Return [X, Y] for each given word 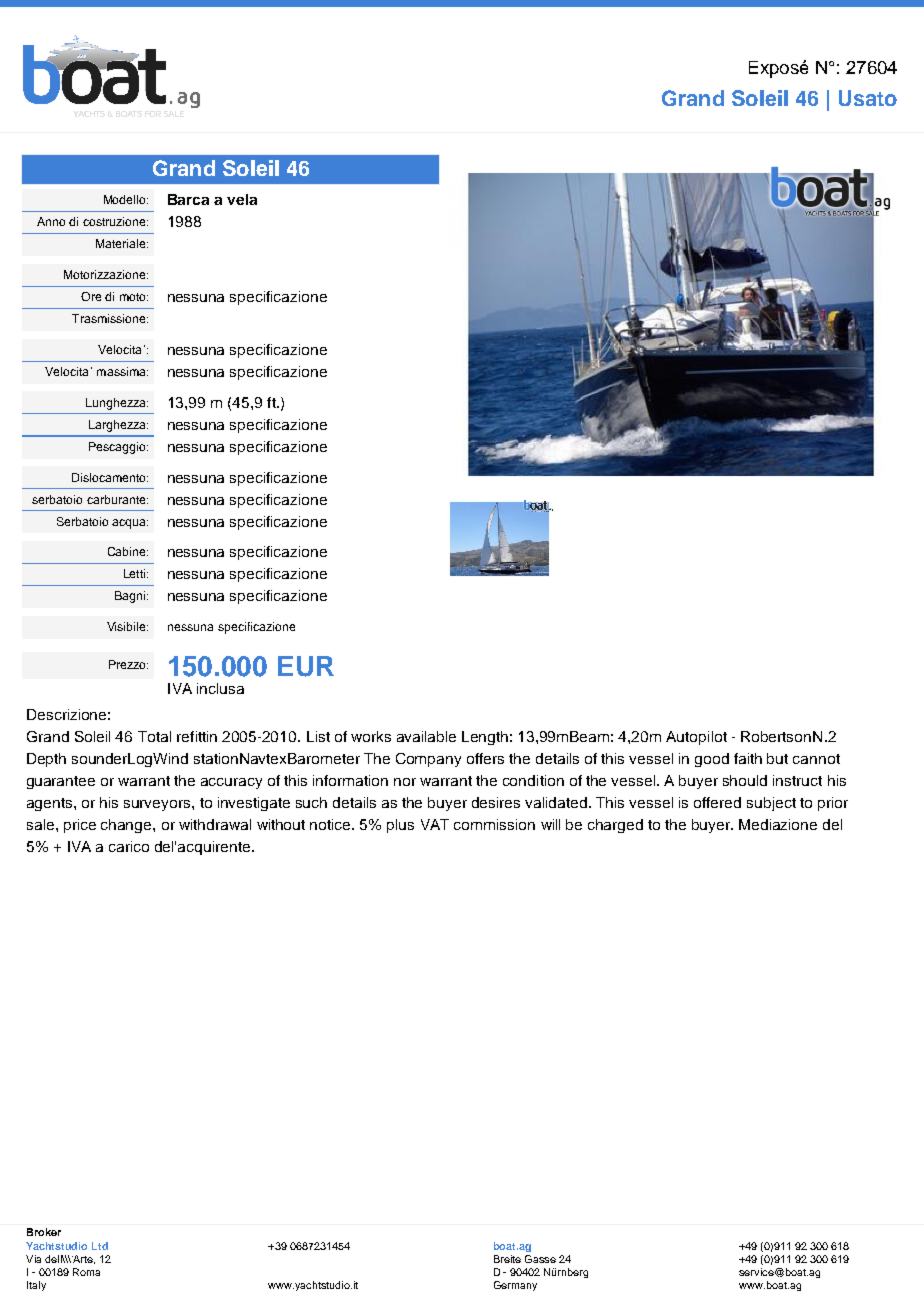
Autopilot [696, 738]
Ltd [100, 1246]
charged [615, 826]
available [426, 736]
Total [154, 736]
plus [400, 826]
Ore [91, 296]
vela [242, 199]
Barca [188, 199]
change [127, 826]
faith [748, 758]
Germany [515, 1286]
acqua [130, 524]
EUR [306, 666]
